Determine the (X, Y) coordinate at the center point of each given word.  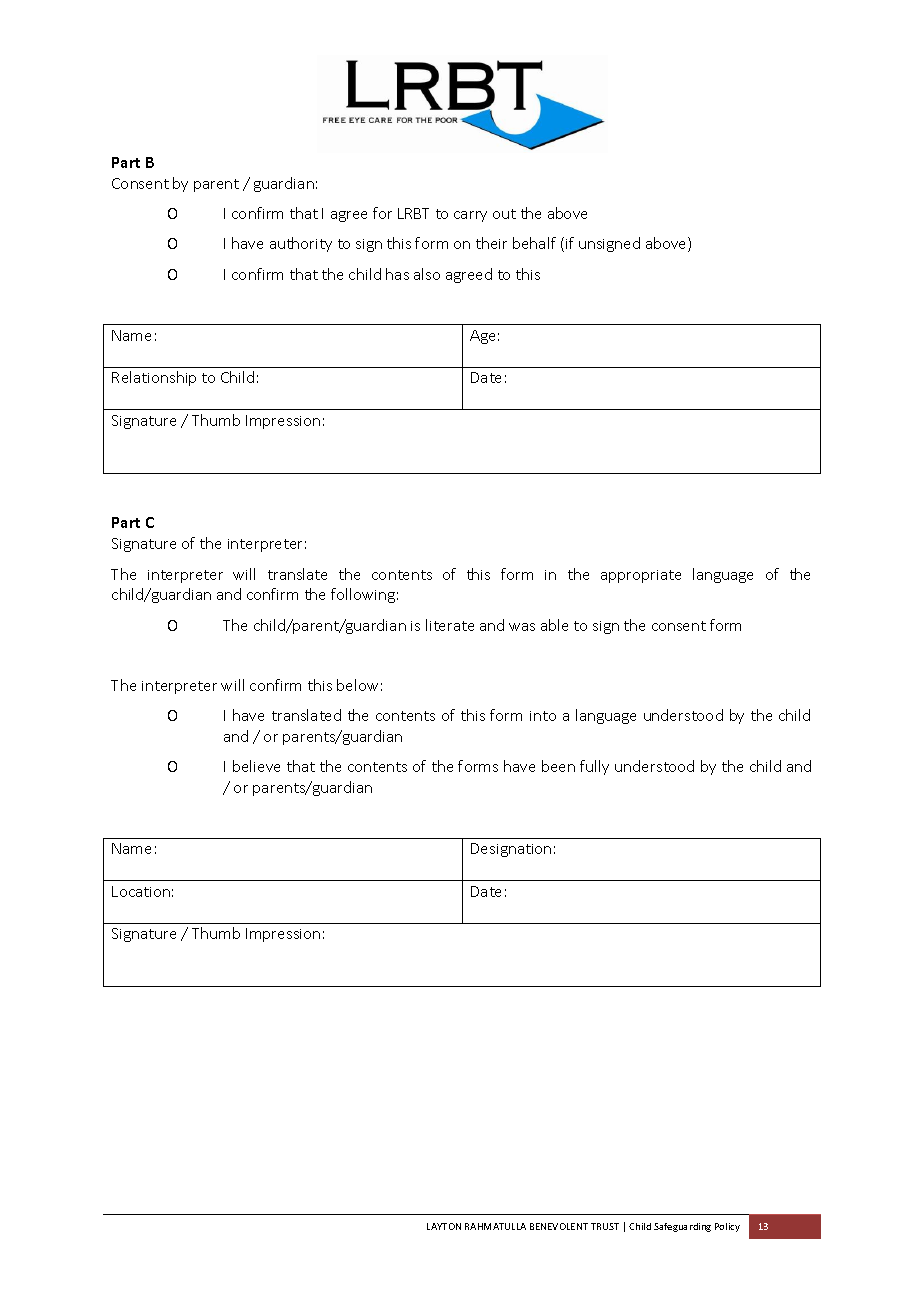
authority (301, 244)
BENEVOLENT (559, 1226)
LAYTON (444, 1226)
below (357, 685)
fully (594, 767)
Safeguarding (682, 1227)
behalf (534, 243)
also (427, 274)
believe (256, 766)
